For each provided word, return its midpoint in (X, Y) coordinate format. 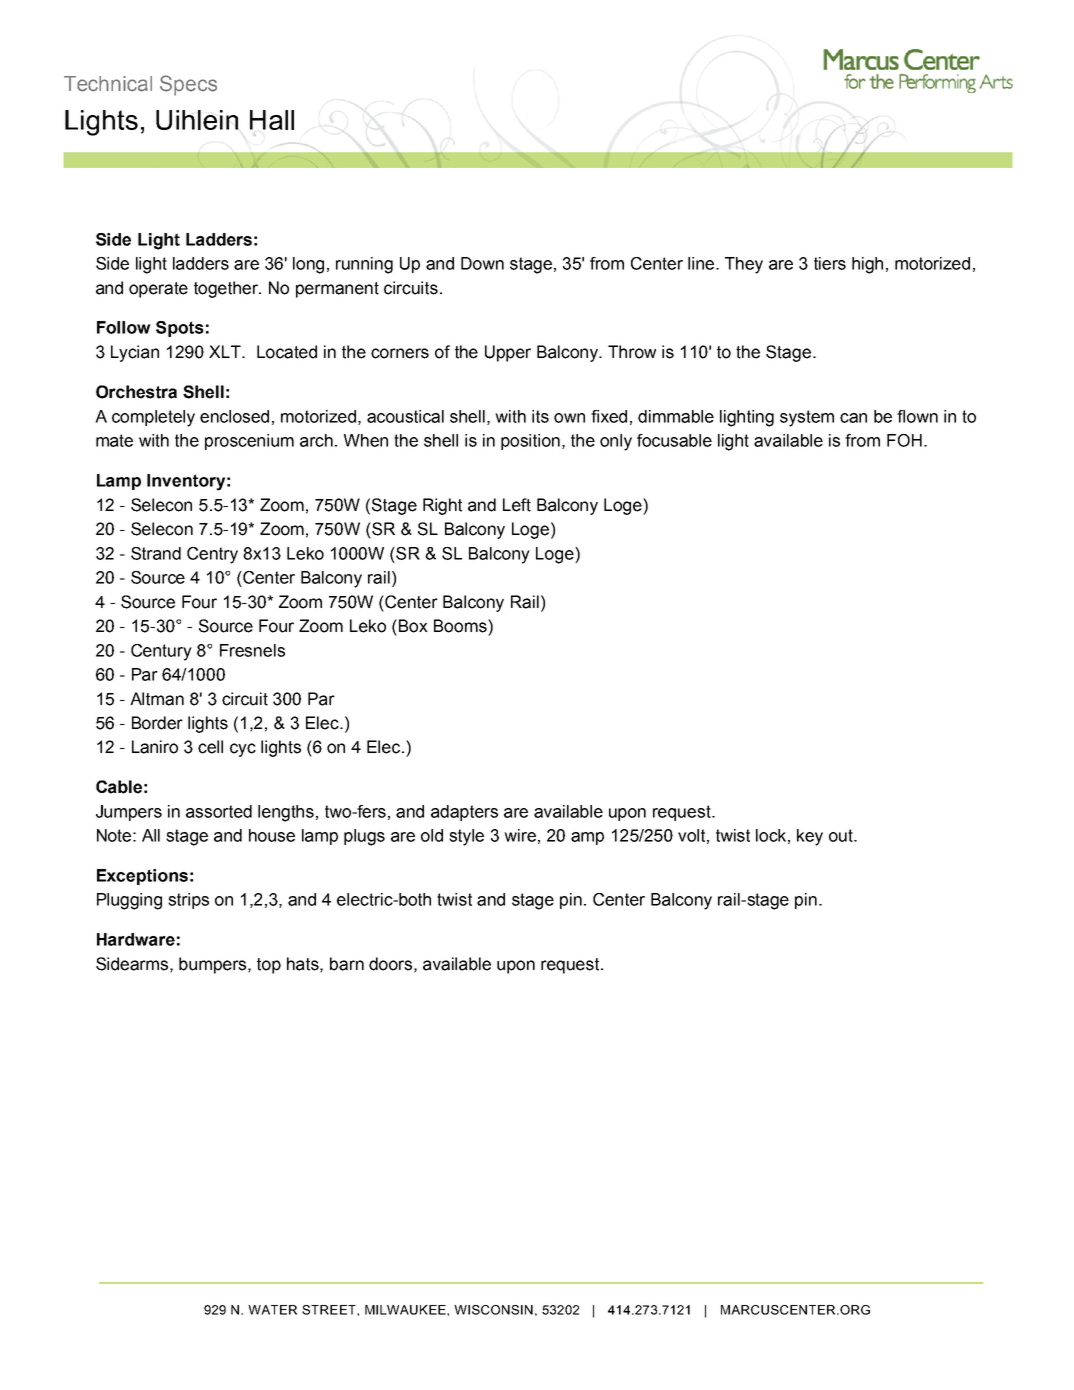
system (807, 418)
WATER (272, 1310)
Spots (180, 329)
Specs (188, 85)
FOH (904, 440)
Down (482, 263)
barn (347, 964)
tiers (830, 263)
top (269, 966)
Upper (508, 353)
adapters (464, 813)
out (842, 835)
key (810, 837)
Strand (156, 553)
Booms (461, 626)
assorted (219, 811)
